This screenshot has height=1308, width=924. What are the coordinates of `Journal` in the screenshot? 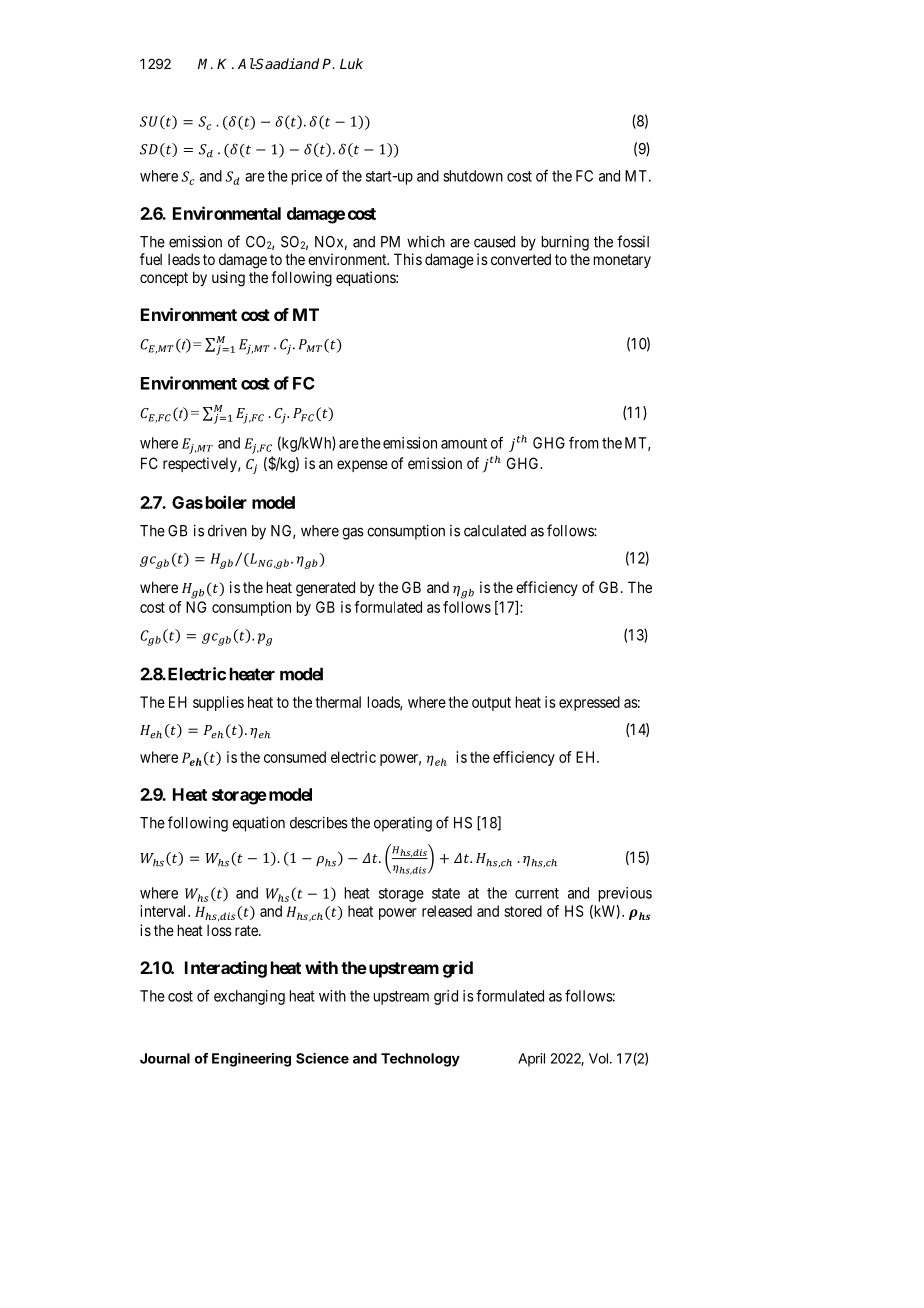 It's located at (165, 1058).
